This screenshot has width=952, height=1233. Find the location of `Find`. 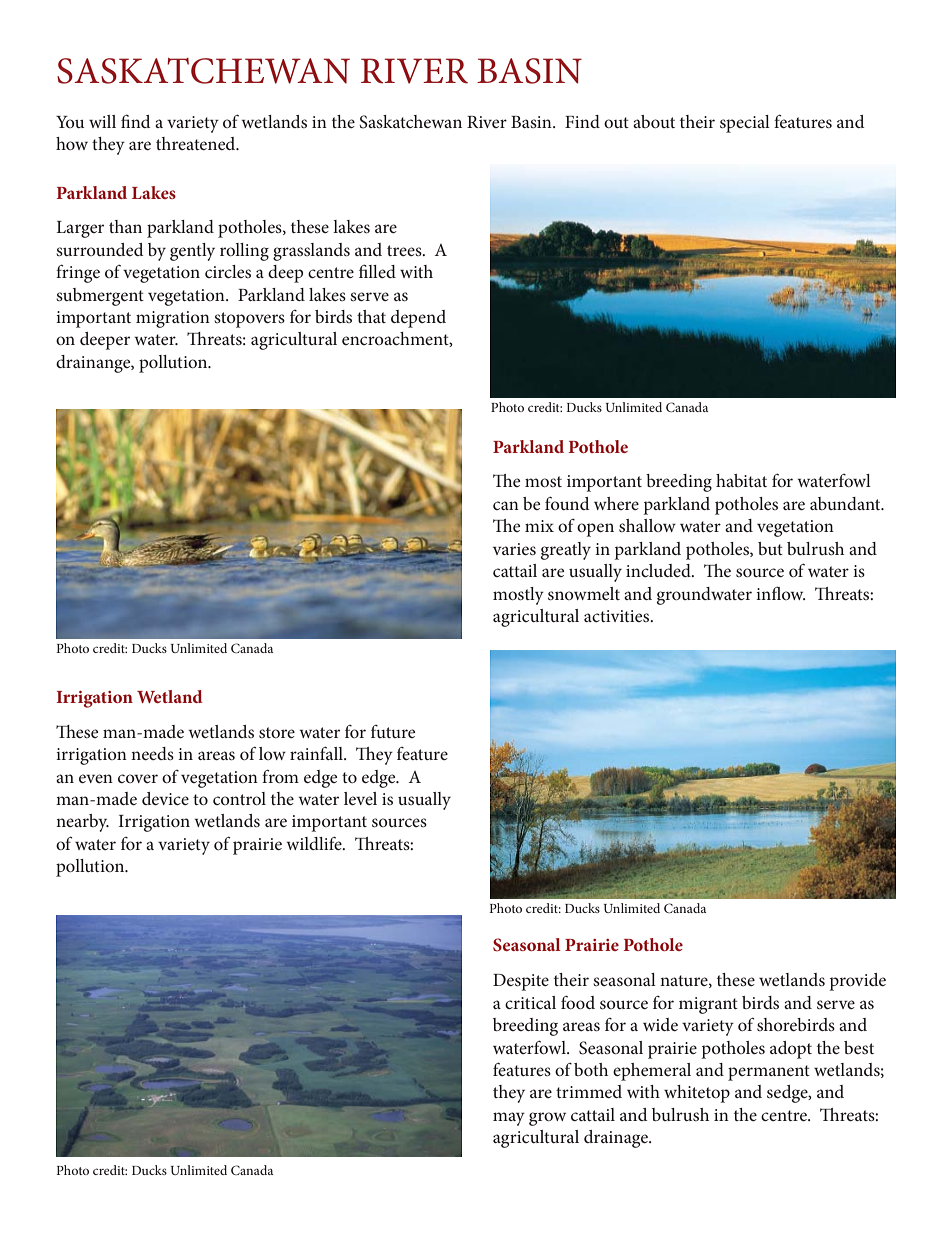

Find is located at coordinates (582, 121).
